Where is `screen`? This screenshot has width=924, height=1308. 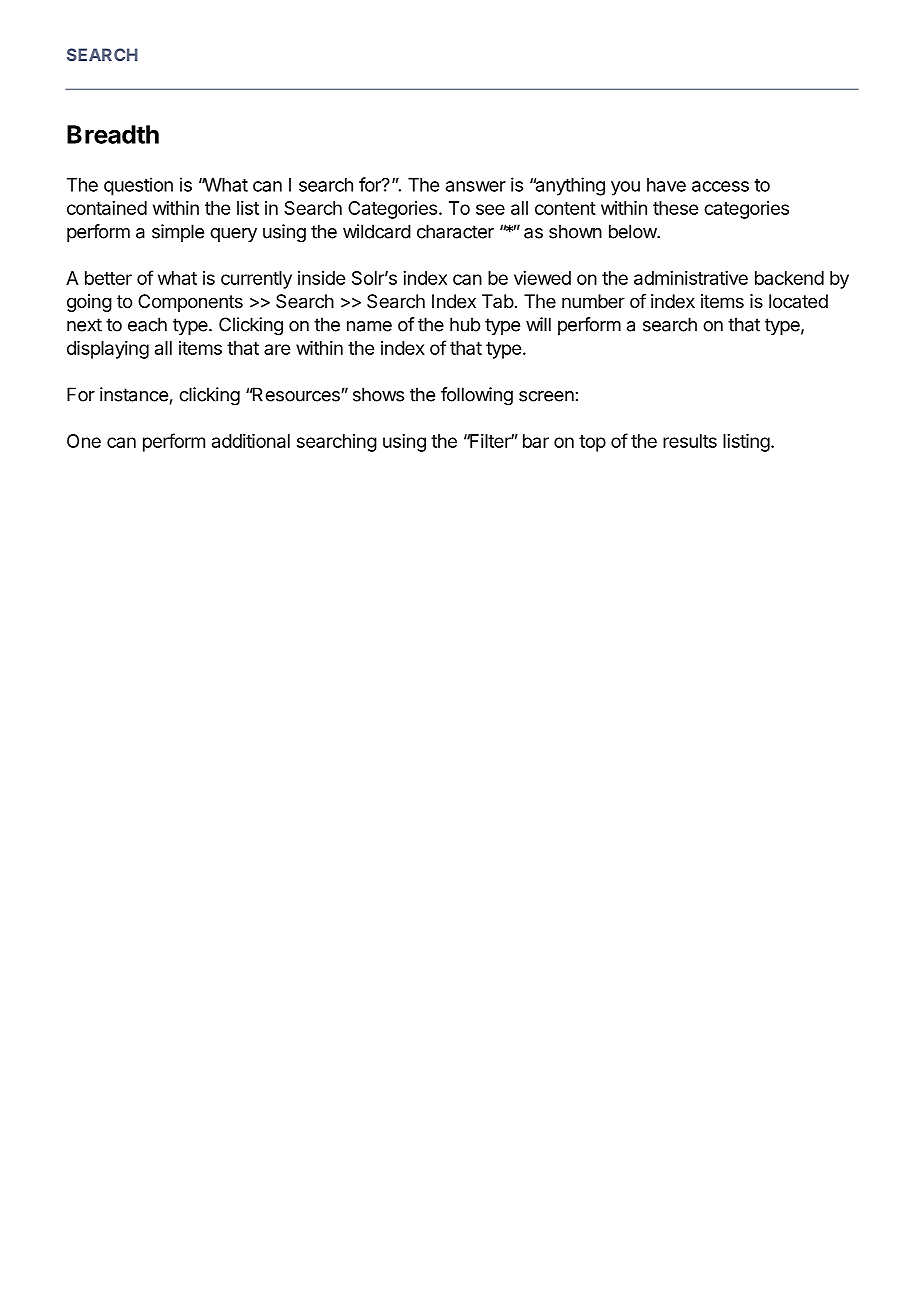 screen is located at coordinates (546, 396).
